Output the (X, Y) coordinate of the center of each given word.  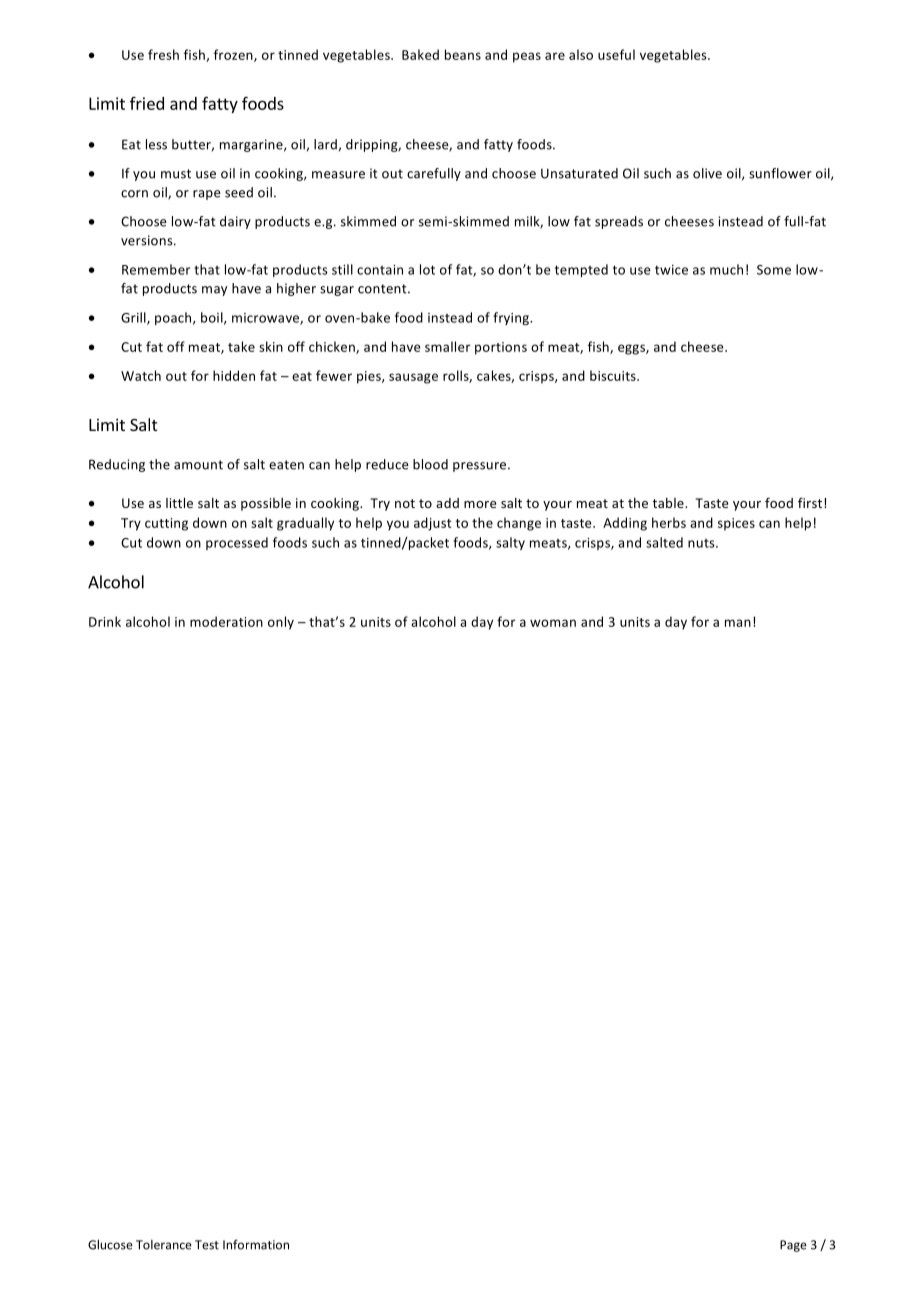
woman (553, 623)
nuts (702, 543)
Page (793, 1246)
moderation (226, 621)
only (281, 623)
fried (147, 103)
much (726, 269)
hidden (234, 375)
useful (616, 54)
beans (463, 54)
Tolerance (164, 1245)
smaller (448, 346)
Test (207, 1245)
